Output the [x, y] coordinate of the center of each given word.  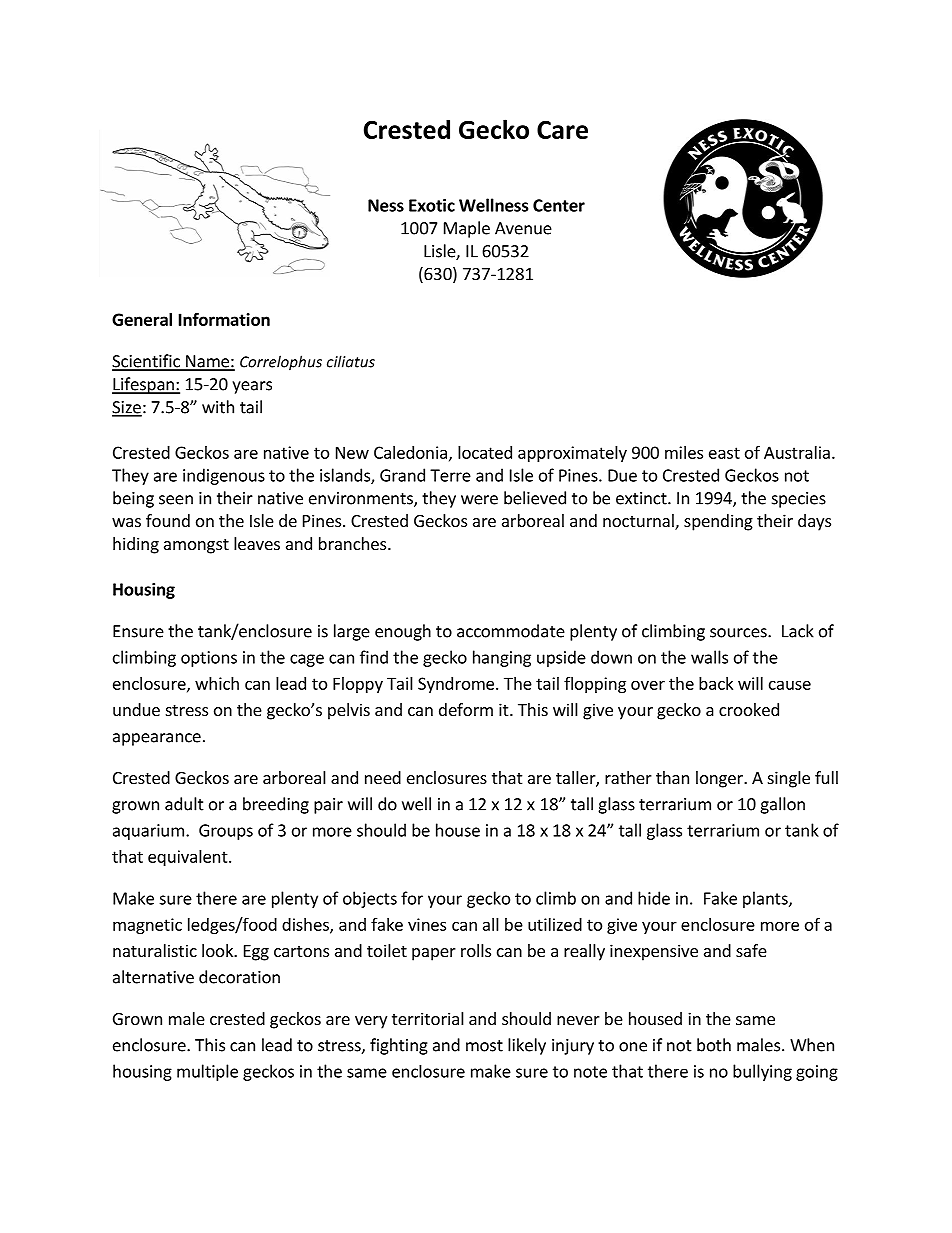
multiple [207, 1072]
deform [466, 709]
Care [562, 129]
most [484, 1046]
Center [559, 205]
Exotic [432, 205]
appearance [157, 739]
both [714, 1045]
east [724, 453]
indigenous [224, 476]
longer [720, 779]
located [485, 452]
